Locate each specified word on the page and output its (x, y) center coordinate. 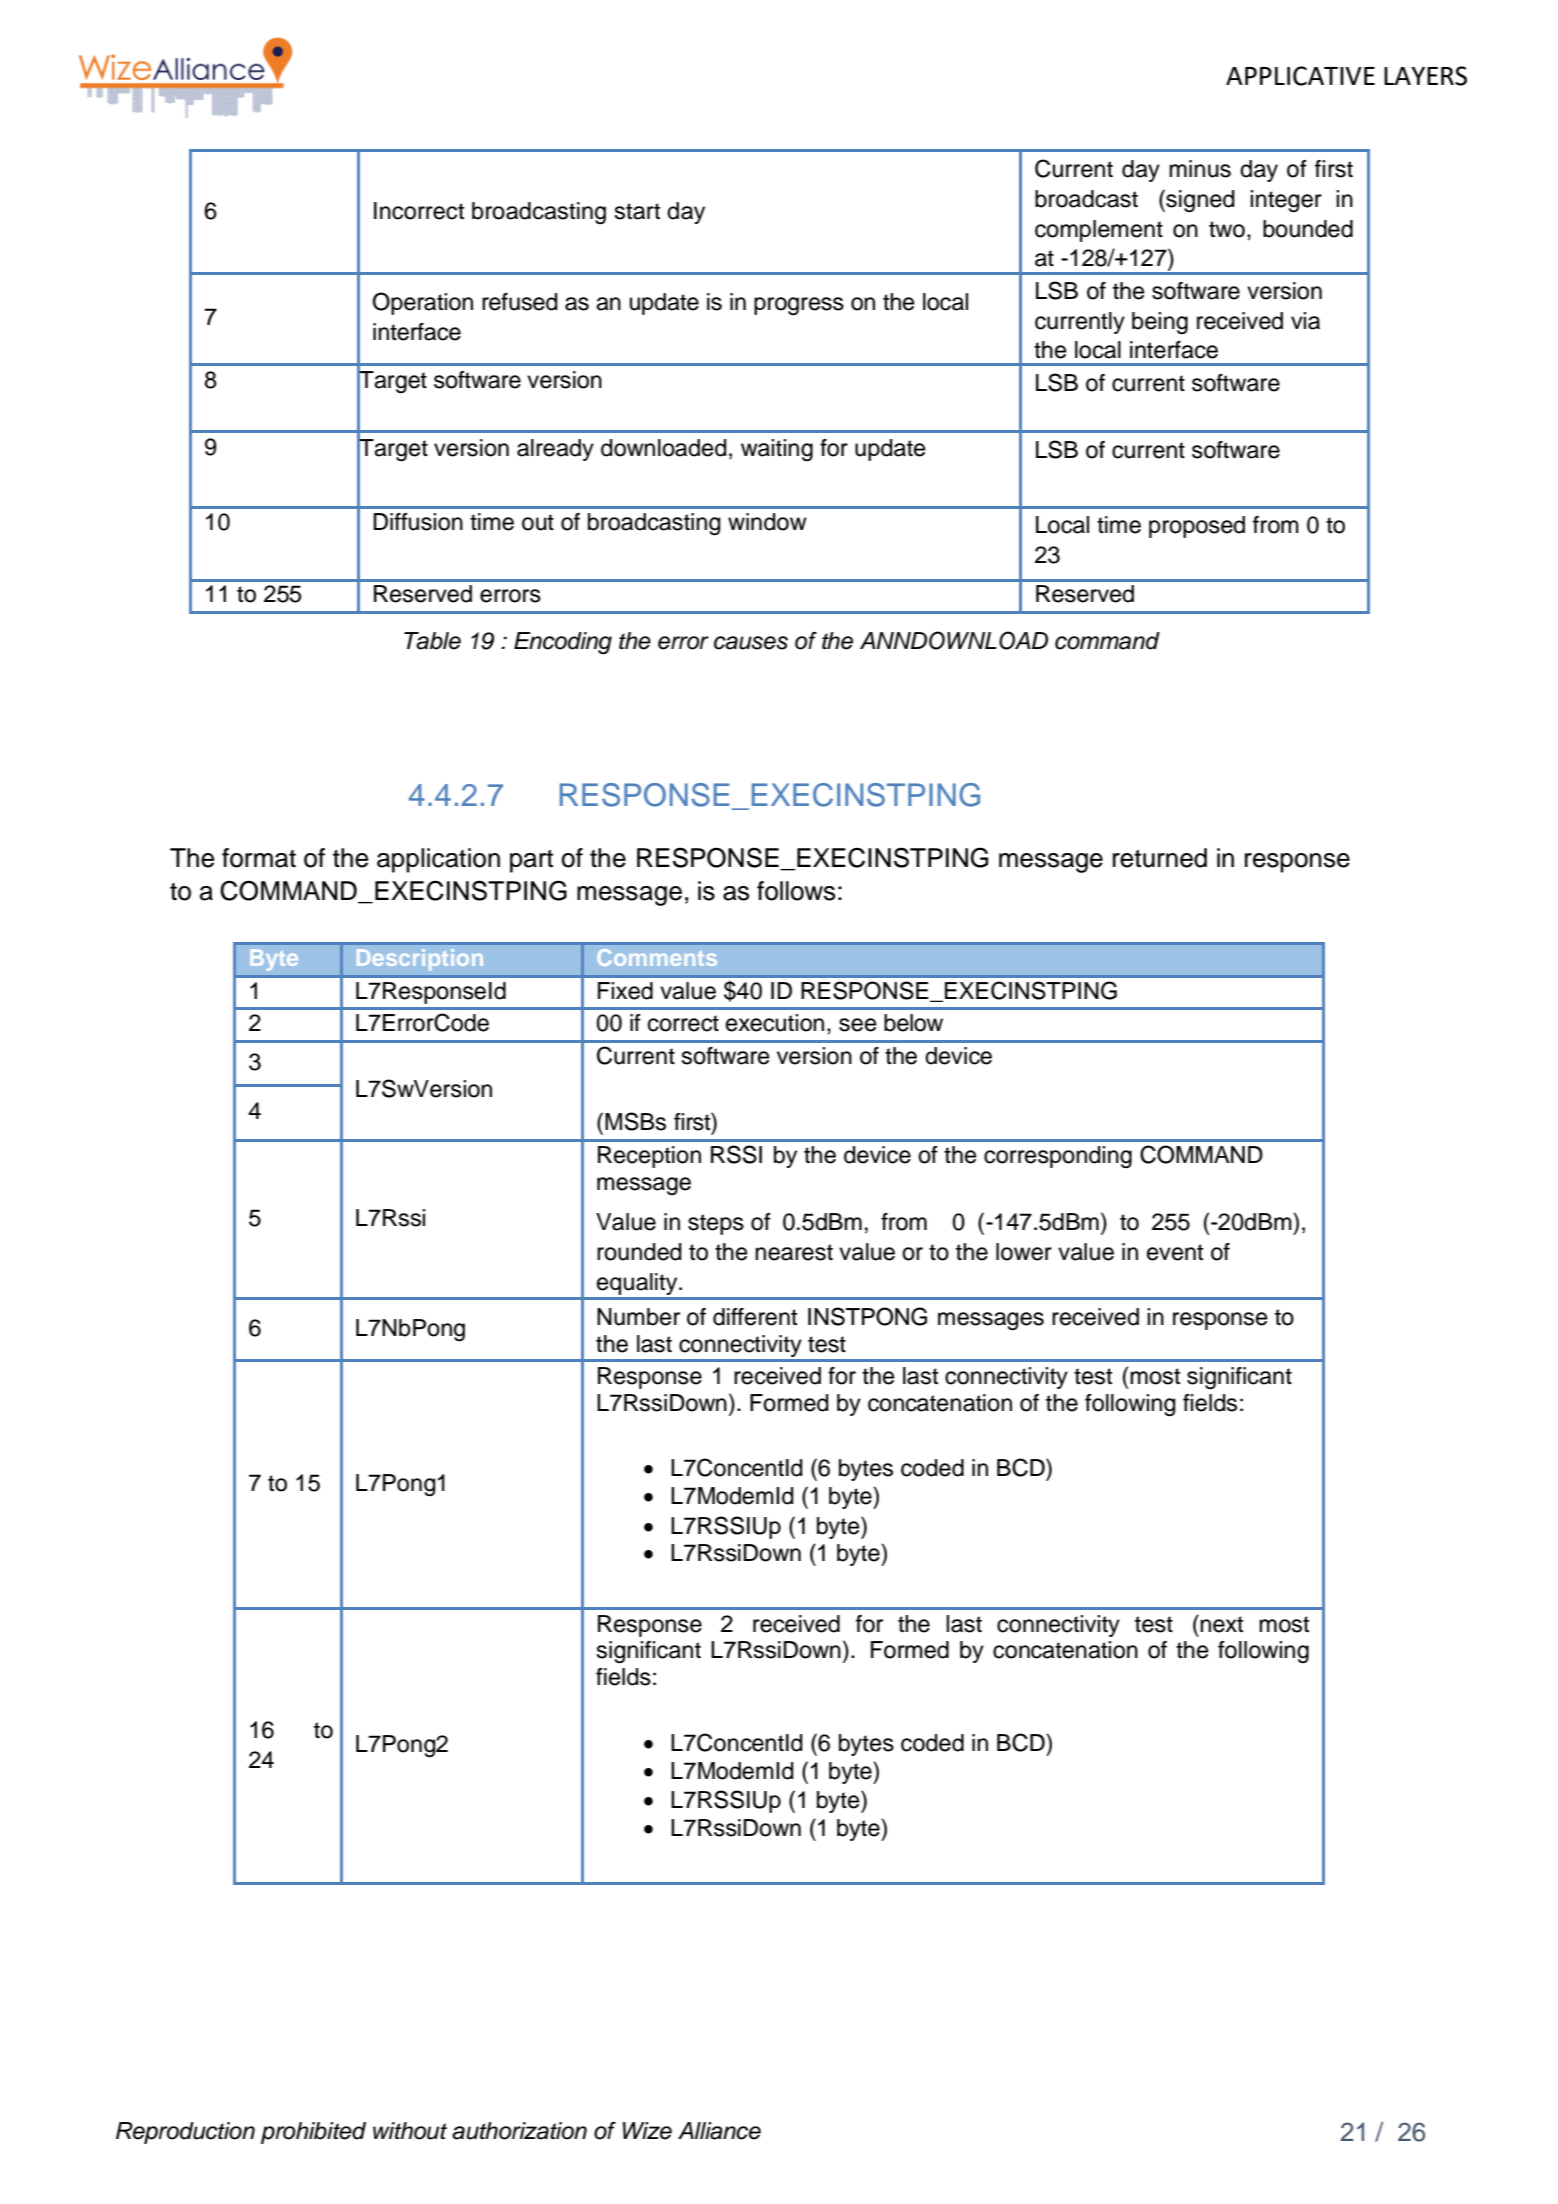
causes (751, 643)
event (1175, 1252)
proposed (1197, 527)
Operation (423, 303)
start (637, 211)
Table (432, 641)
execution (775, 1023)
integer (1286, 201)
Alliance (719, 2131)
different (755, 1317)
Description (420, 960)
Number (638, 1317)
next (1221, 1624)
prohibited (313, 2133)
